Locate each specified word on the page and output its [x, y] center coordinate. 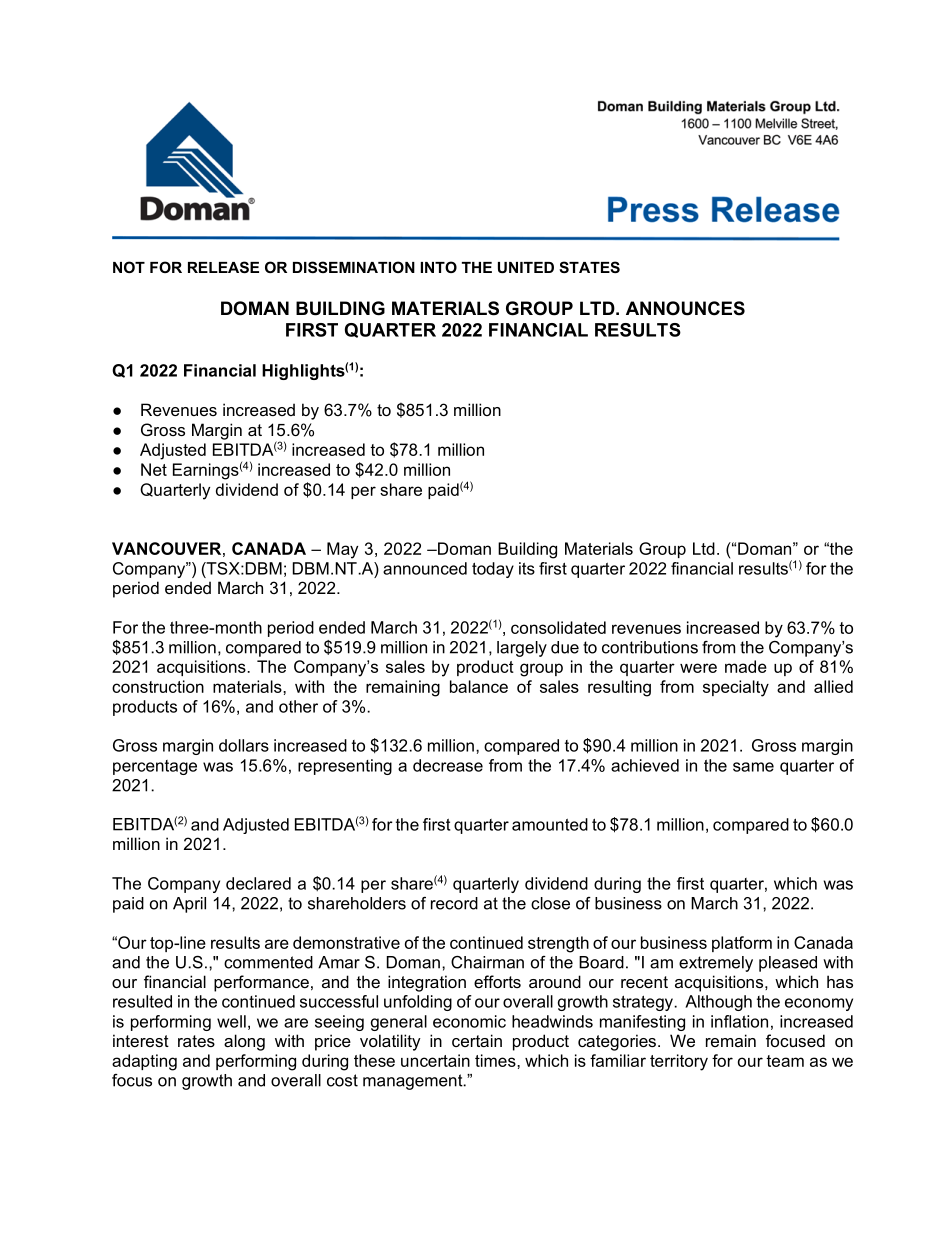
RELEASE [223, 267]
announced [425, 568]
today [493, 570]
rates [196, 1041]
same [753, 767]
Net [154, 469]
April [189, 905]
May [342, 550]
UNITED [526, 267]
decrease [448, 765]
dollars [244, 745]
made [746, 666]
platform [742, 944]
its [527, 568]
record [454, 903]
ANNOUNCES [685, 308]
